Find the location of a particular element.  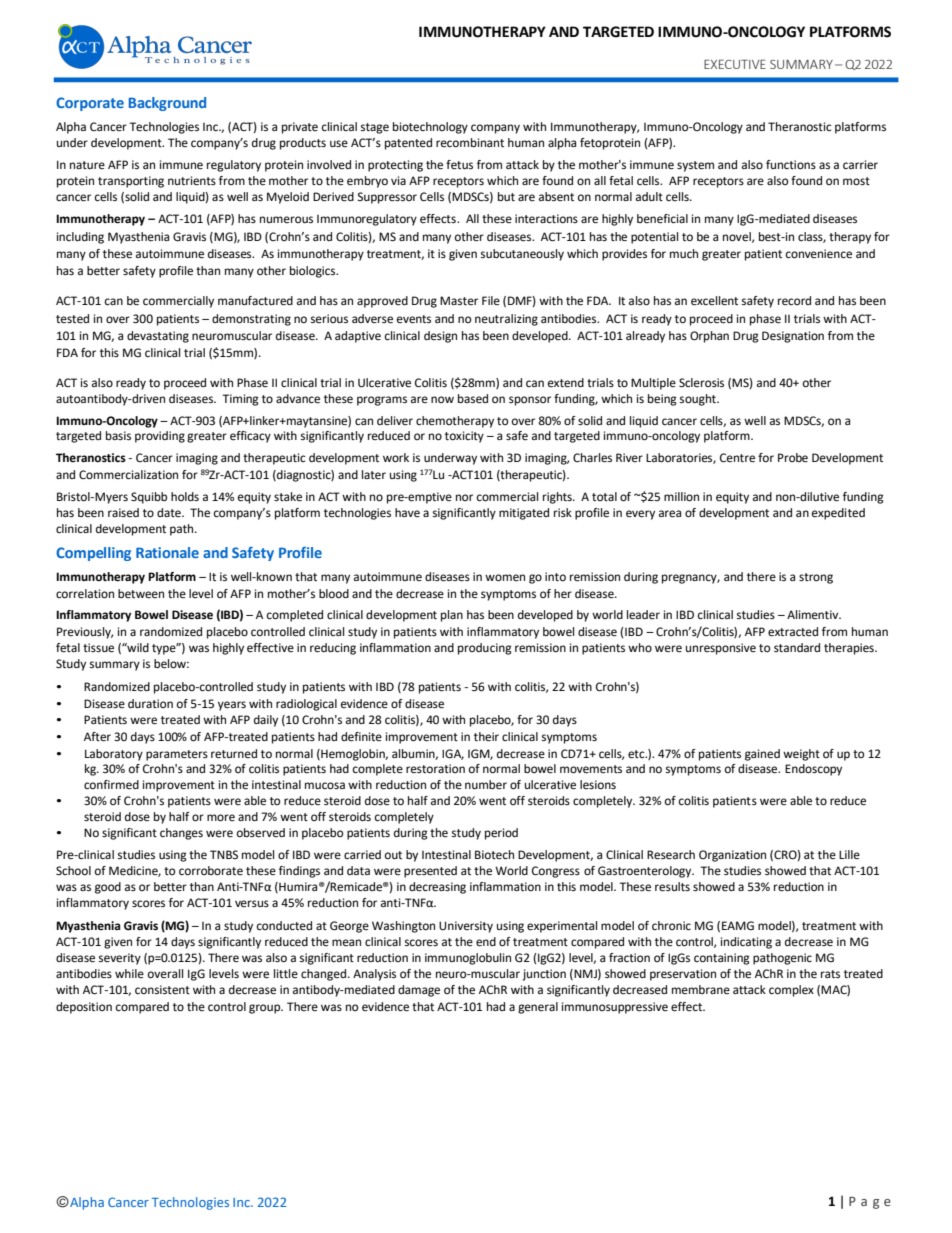

EXECUTIVE is located at coordinates (735, 64).
